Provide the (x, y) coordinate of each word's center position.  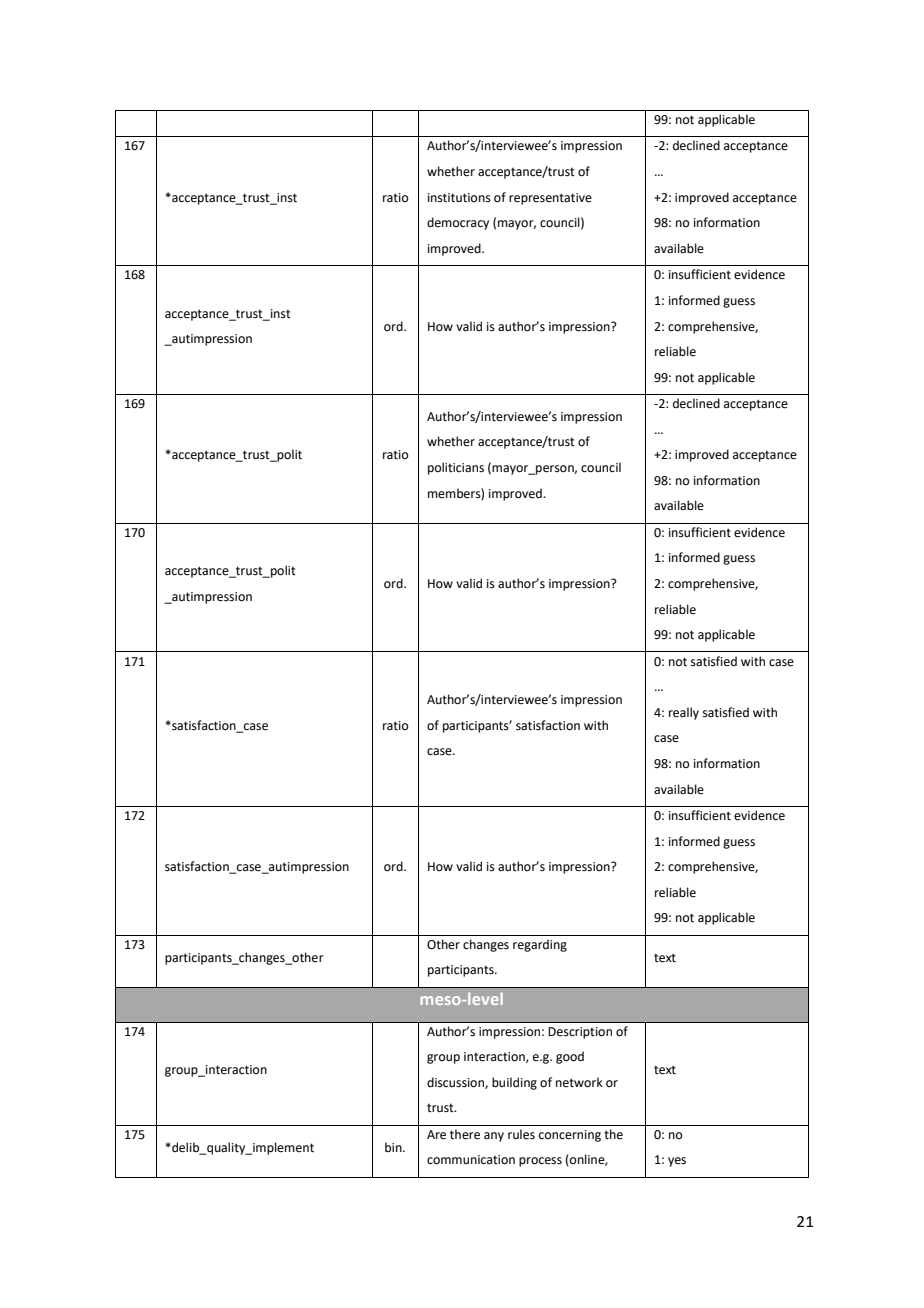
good (570, 1057)
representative (550, 199)
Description (580, 1033)
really (684, 713)
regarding (540, 945)
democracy (458, 223)
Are (436, 1135)
